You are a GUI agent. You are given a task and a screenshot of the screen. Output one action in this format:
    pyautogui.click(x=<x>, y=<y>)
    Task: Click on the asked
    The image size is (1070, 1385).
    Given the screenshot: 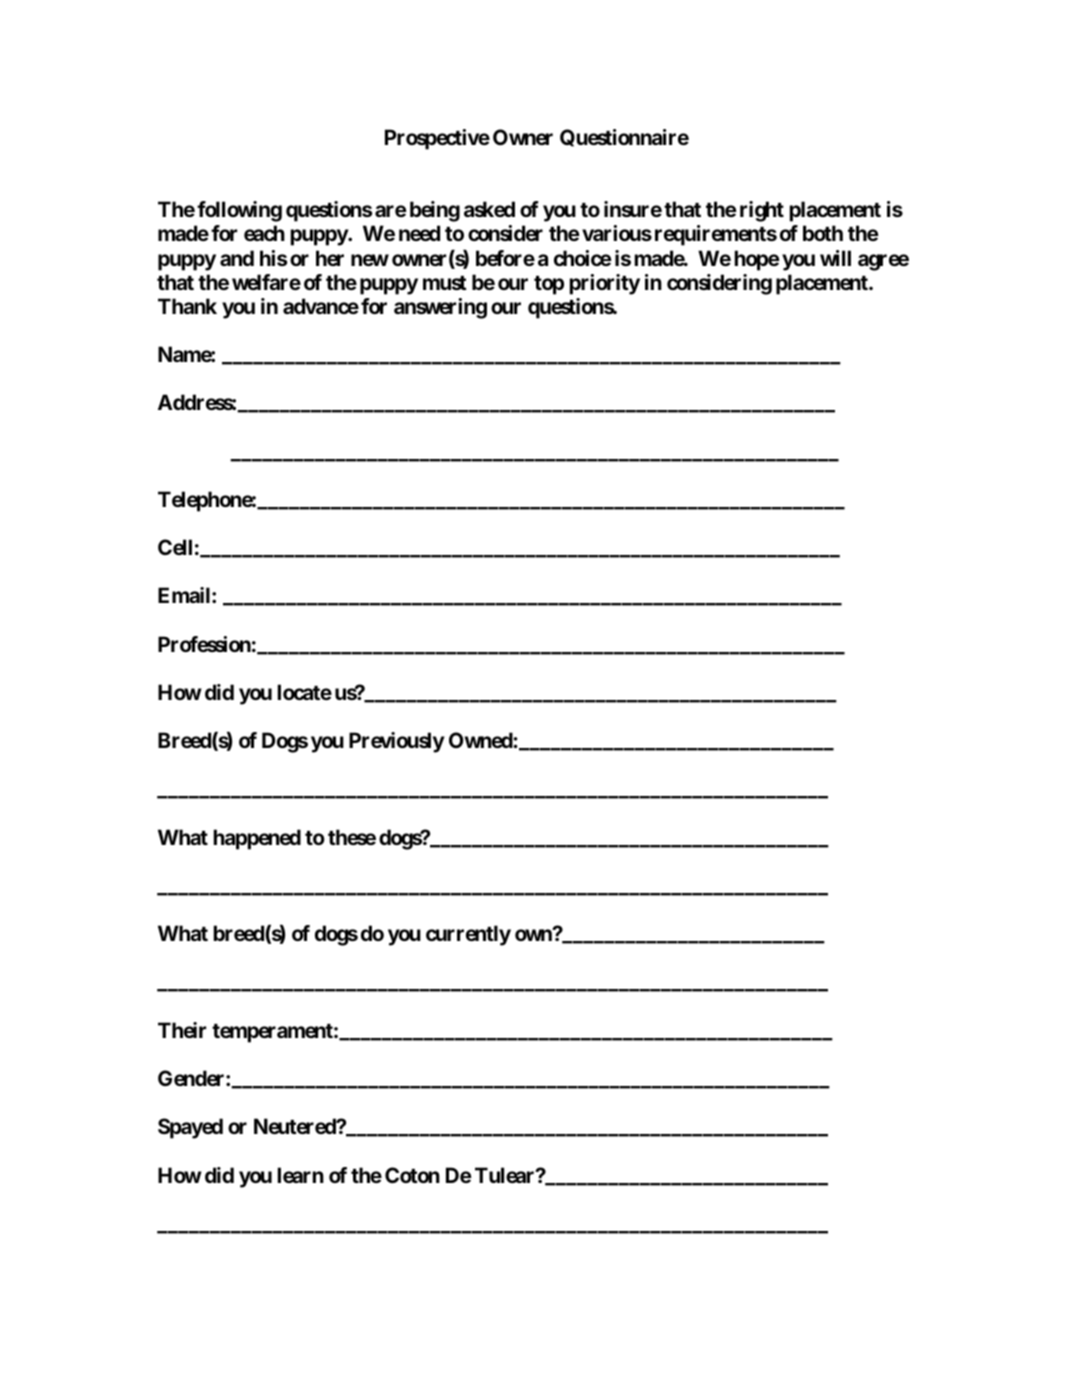 What is the action you would take?
    pyautogui.click(x=489, y=209)
